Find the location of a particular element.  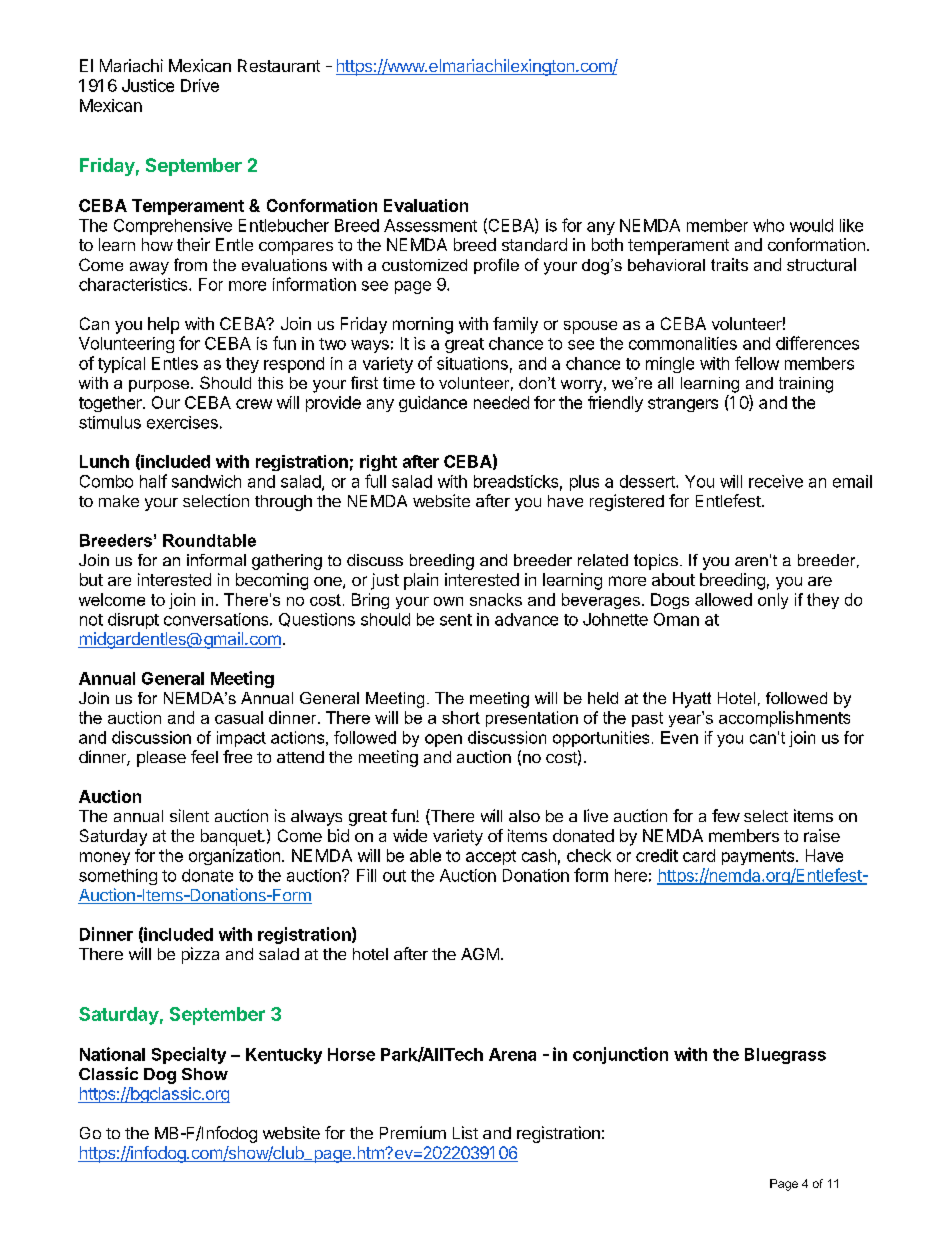

who is located at coordinates (768, 225).
